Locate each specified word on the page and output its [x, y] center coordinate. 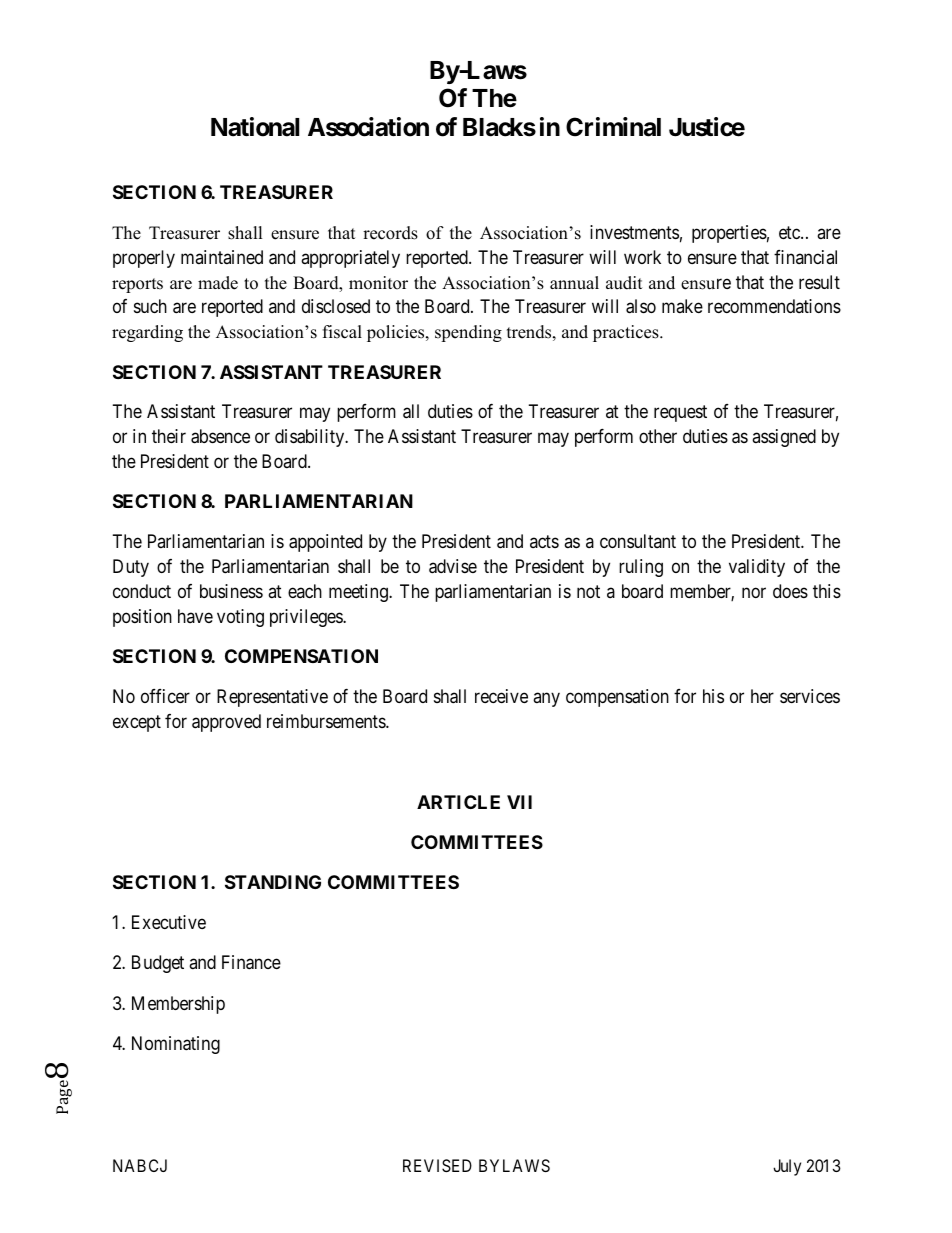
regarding [147, 333]
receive [501, 696]
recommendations [774, 306]
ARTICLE [458, 802]
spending [468, 333]
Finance [251, 962]
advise [453, 566]
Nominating [176, 1045]
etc [790, 232]
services [810, 696]
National [255, 127]
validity [757, 568]
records [390, 233]
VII [519, 802]
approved [226, 723]
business [231, 591]
